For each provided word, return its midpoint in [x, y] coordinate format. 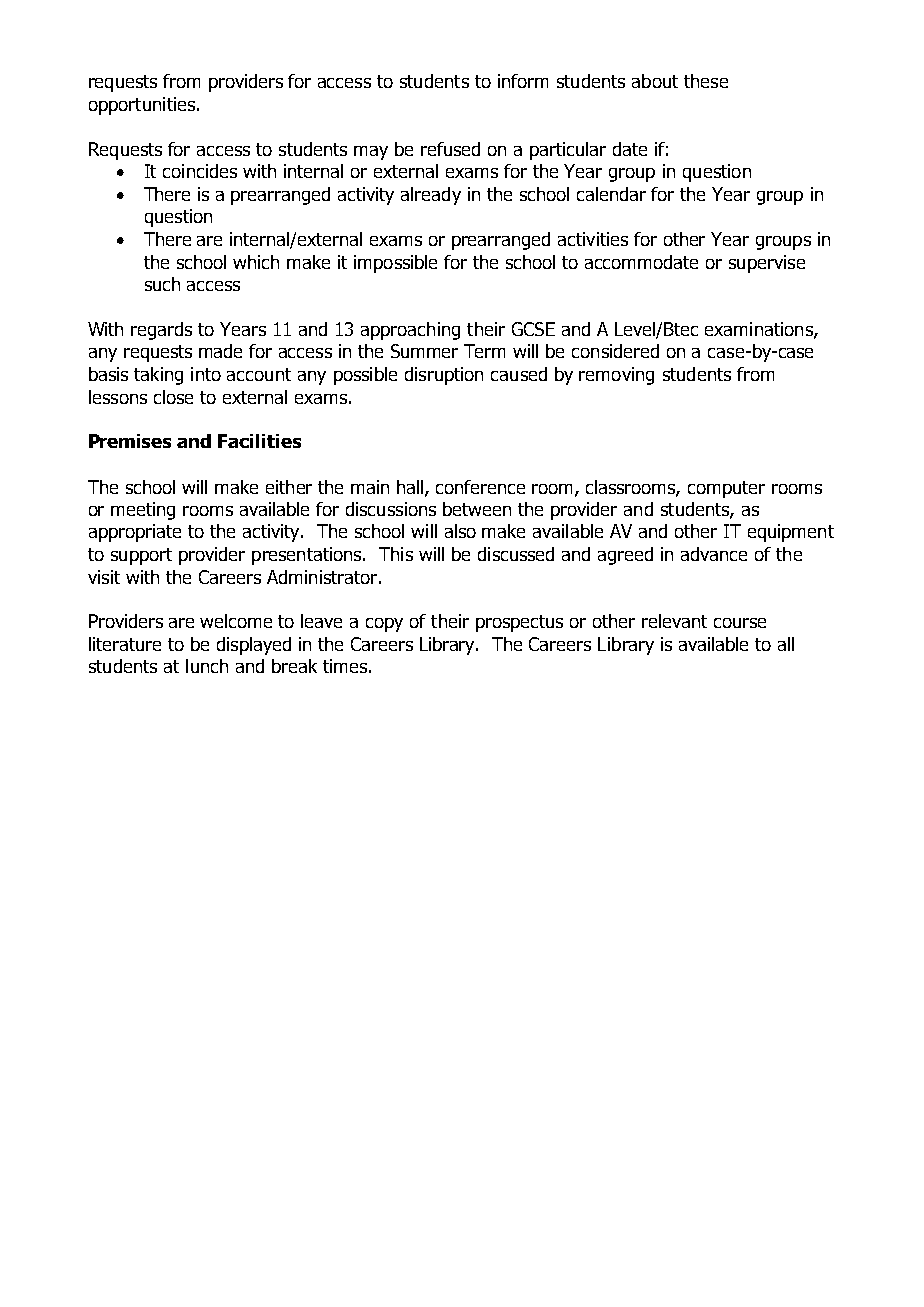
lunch [207, 666]
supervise [767, 264]
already [431, 196]
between [477, 509]
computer [726, 489]
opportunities [142, 106]
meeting [143, 511]
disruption [444, 376]
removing [616, 376]
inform [523, 81]
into [206, 374]
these [706, 81]
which [256, 262]
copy [384, 625]
